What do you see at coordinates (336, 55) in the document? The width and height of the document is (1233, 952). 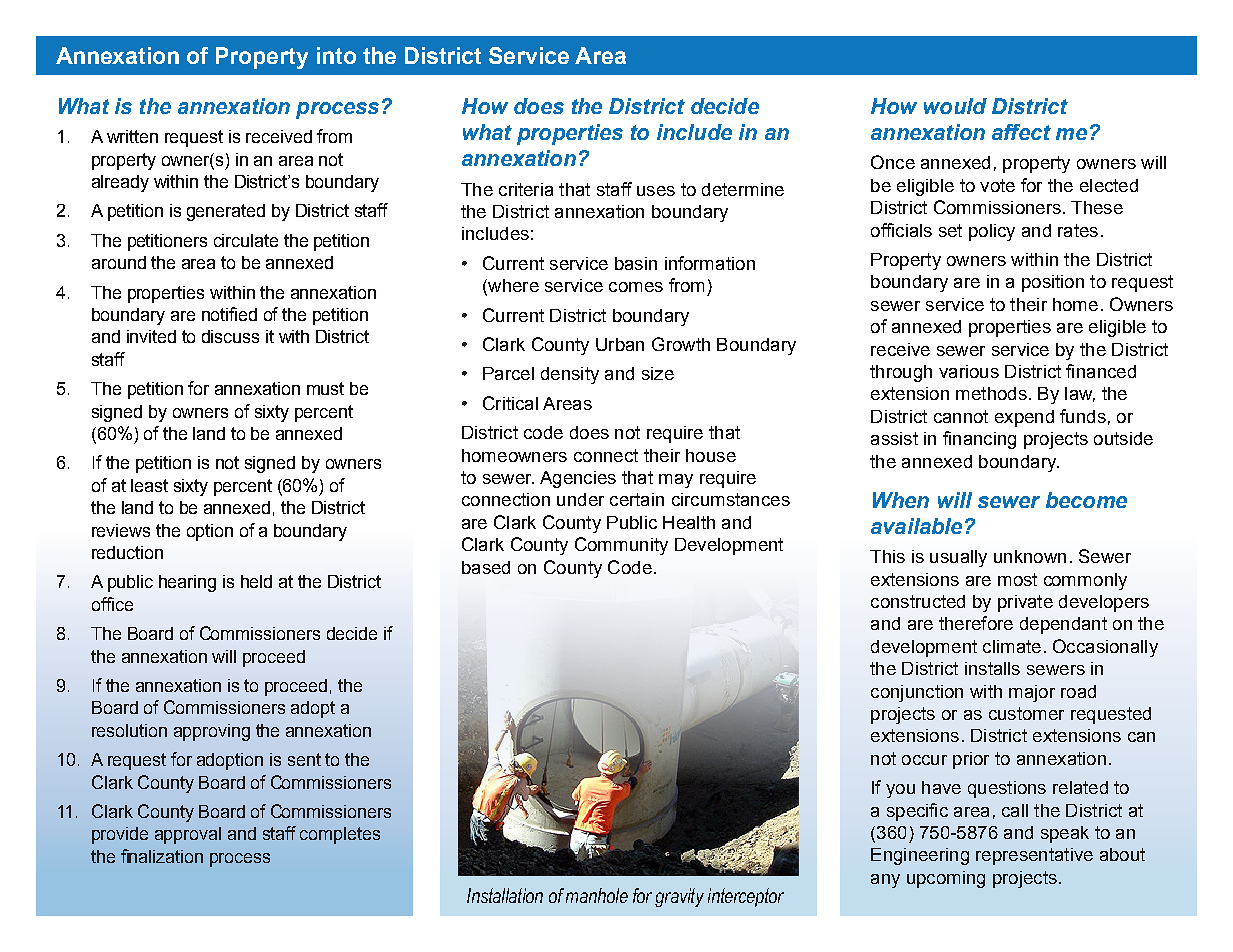 I see `into` at bounding box center [336, 55].
